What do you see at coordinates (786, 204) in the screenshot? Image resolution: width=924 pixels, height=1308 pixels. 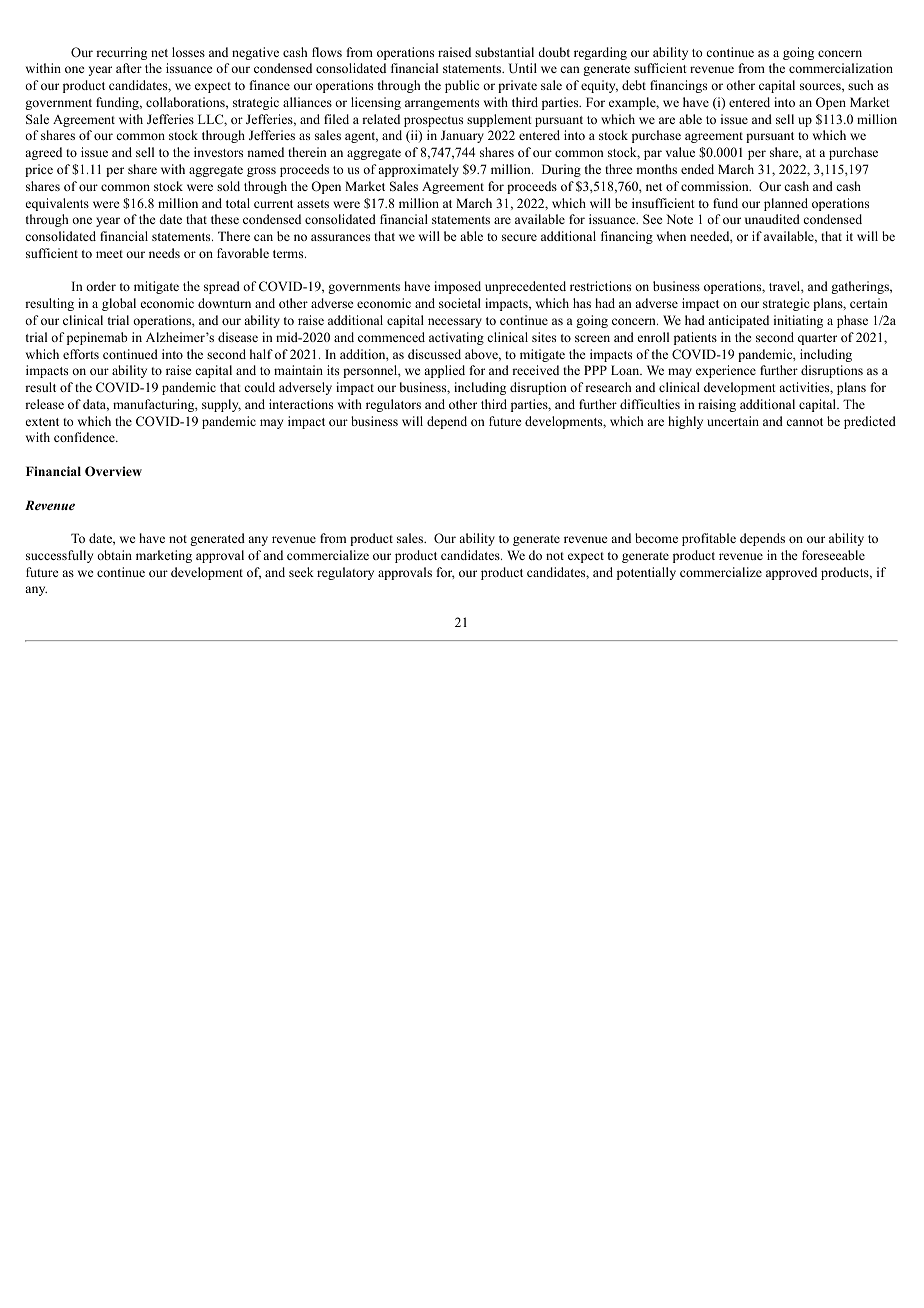 I see `planned` at bounding box center [786, 204].
